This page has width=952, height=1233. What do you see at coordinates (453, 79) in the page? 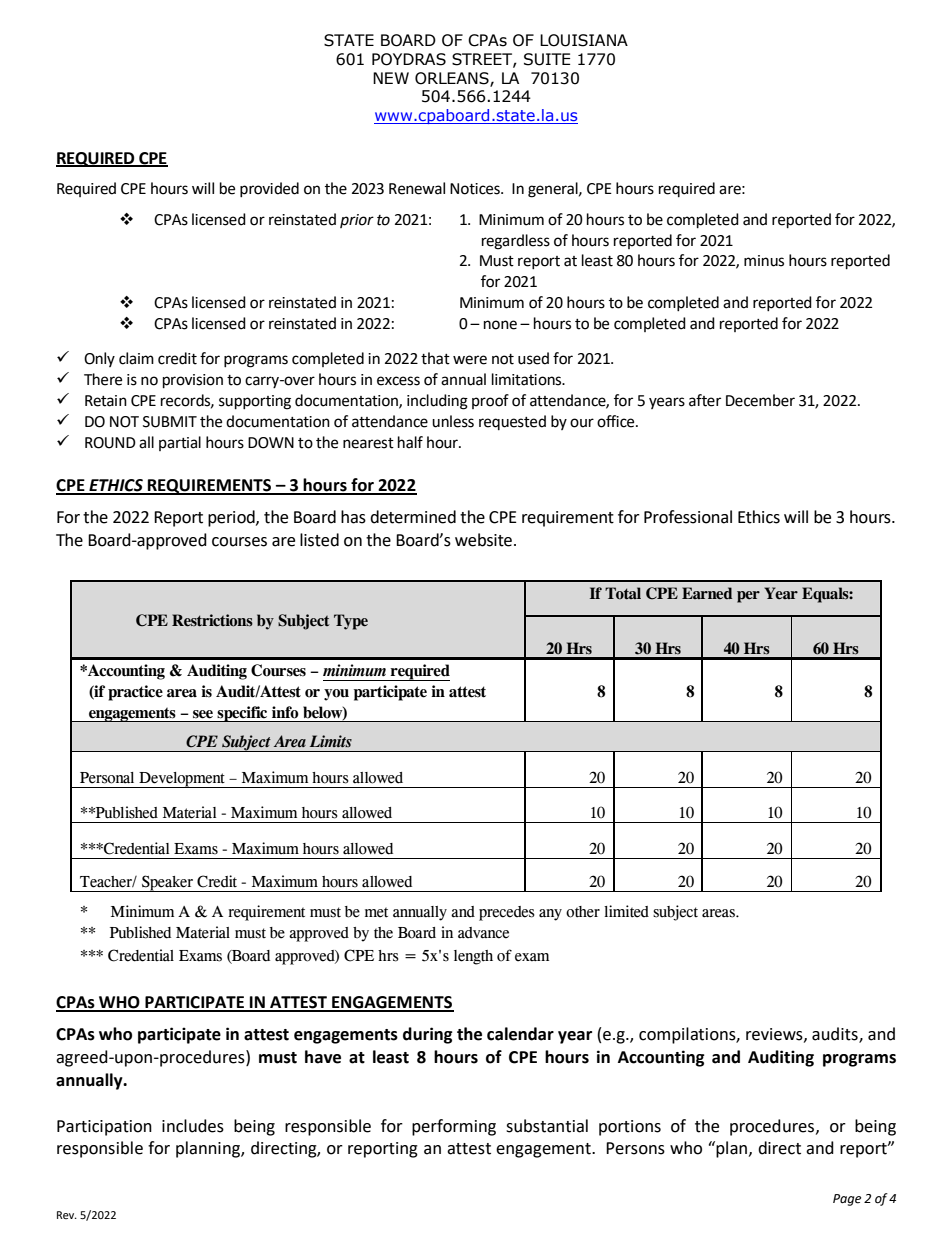
I see `ORLEANS` at bounding box center [453, 79].
